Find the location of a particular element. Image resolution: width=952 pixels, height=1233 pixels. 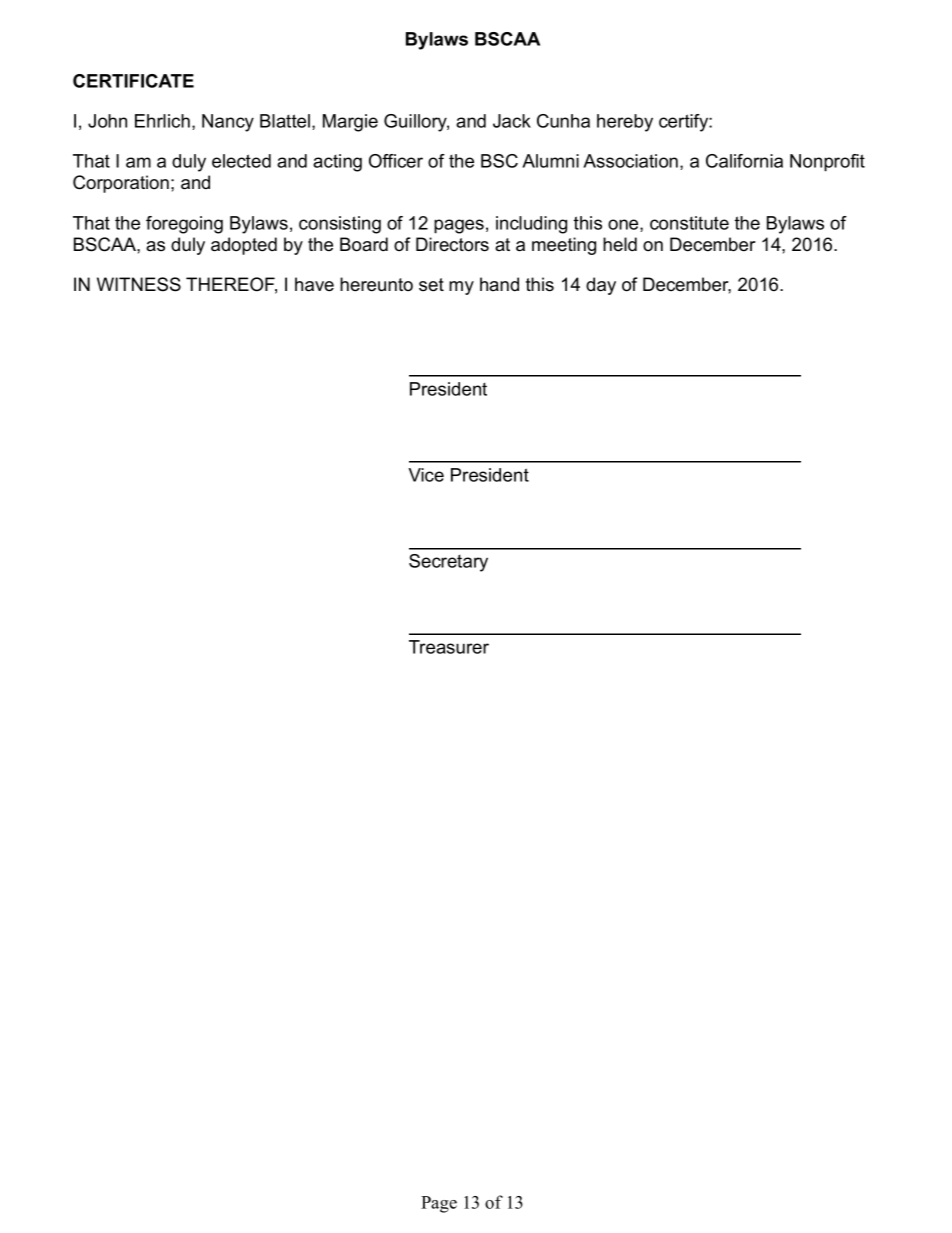

day is located at coordinates (601, 286).
